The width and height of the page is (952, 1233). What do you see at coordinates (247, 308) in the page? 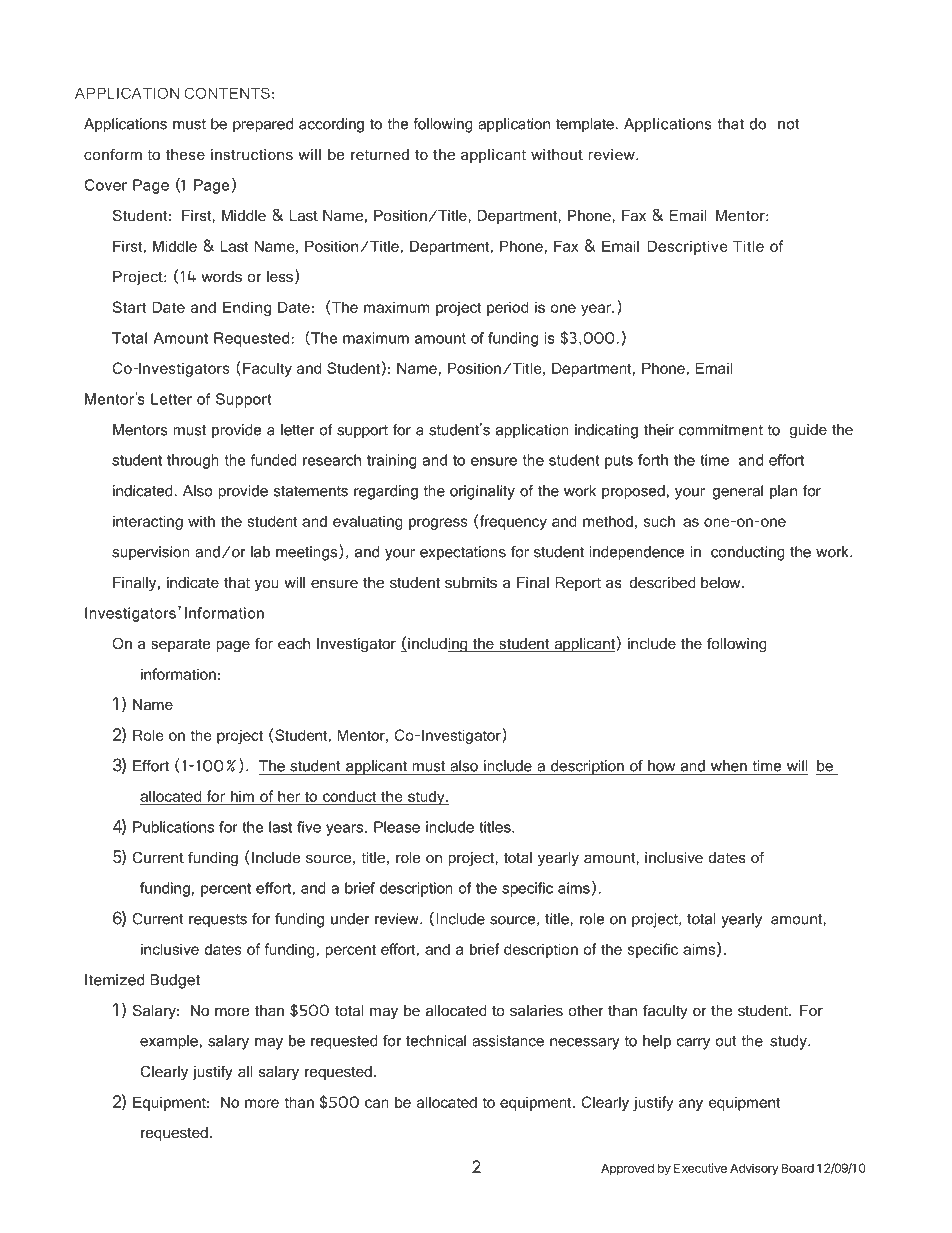
I see `Ending` at bounding box center [247, 308].
